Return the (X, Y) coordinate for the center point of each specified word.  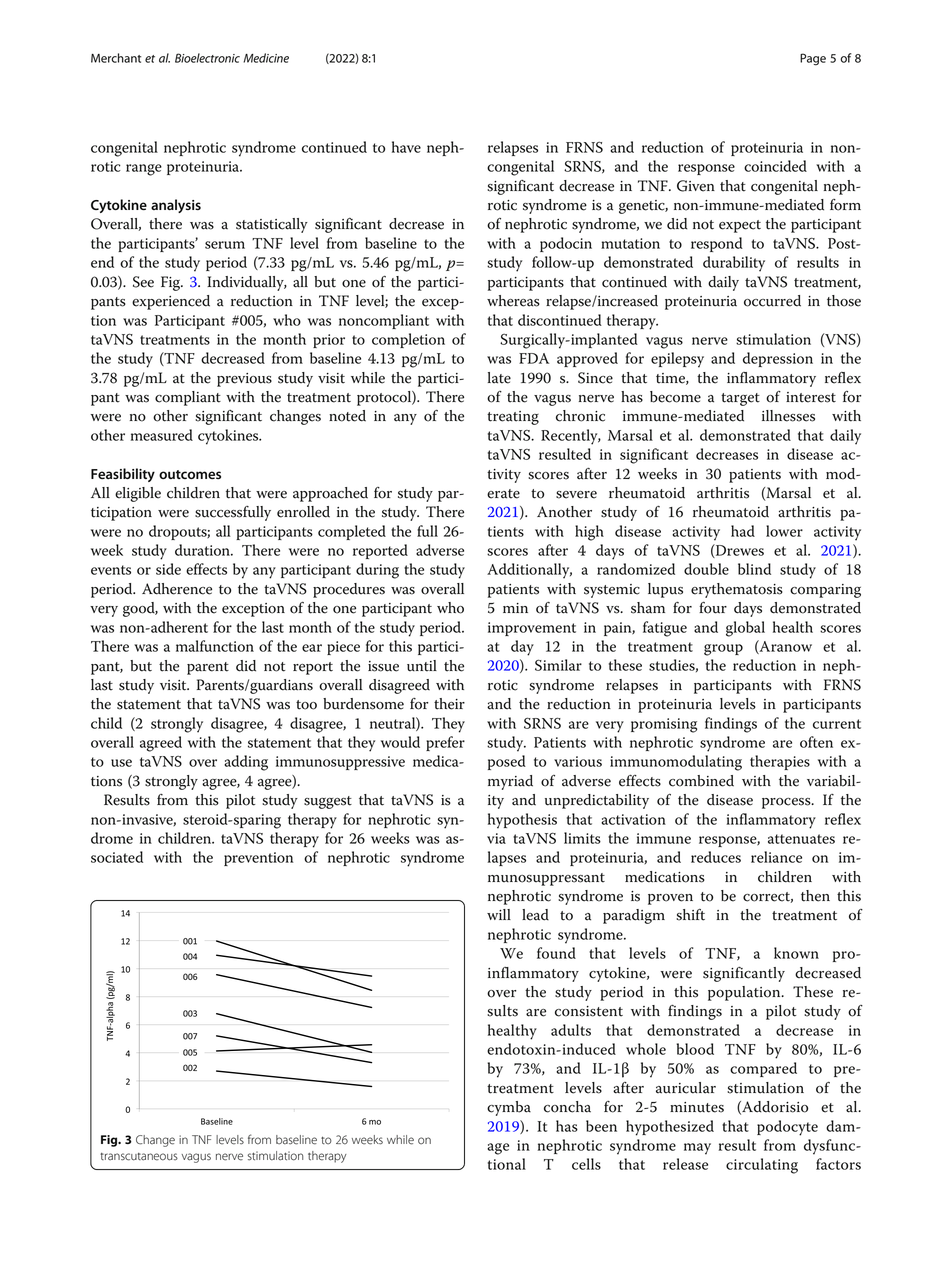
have (406, 147)
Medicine (266, 58)
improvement (532, 629)
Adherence (177, 589)
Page (813, 59)
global (745, 629)
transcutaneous (139, 1157)
